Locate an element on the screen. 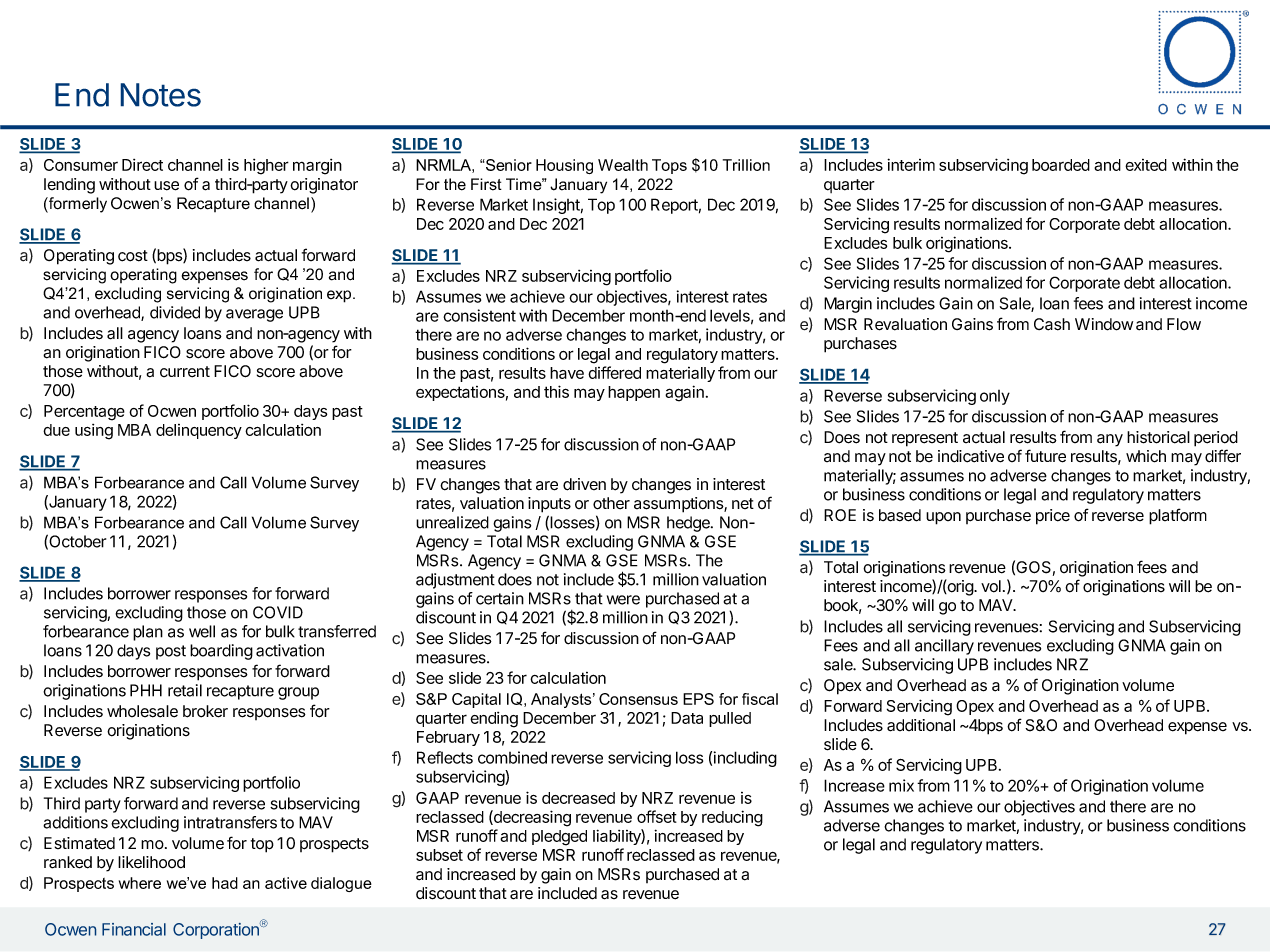 This screenshot has height=952, width=1270. additional is located at coordinates (921, 725).
